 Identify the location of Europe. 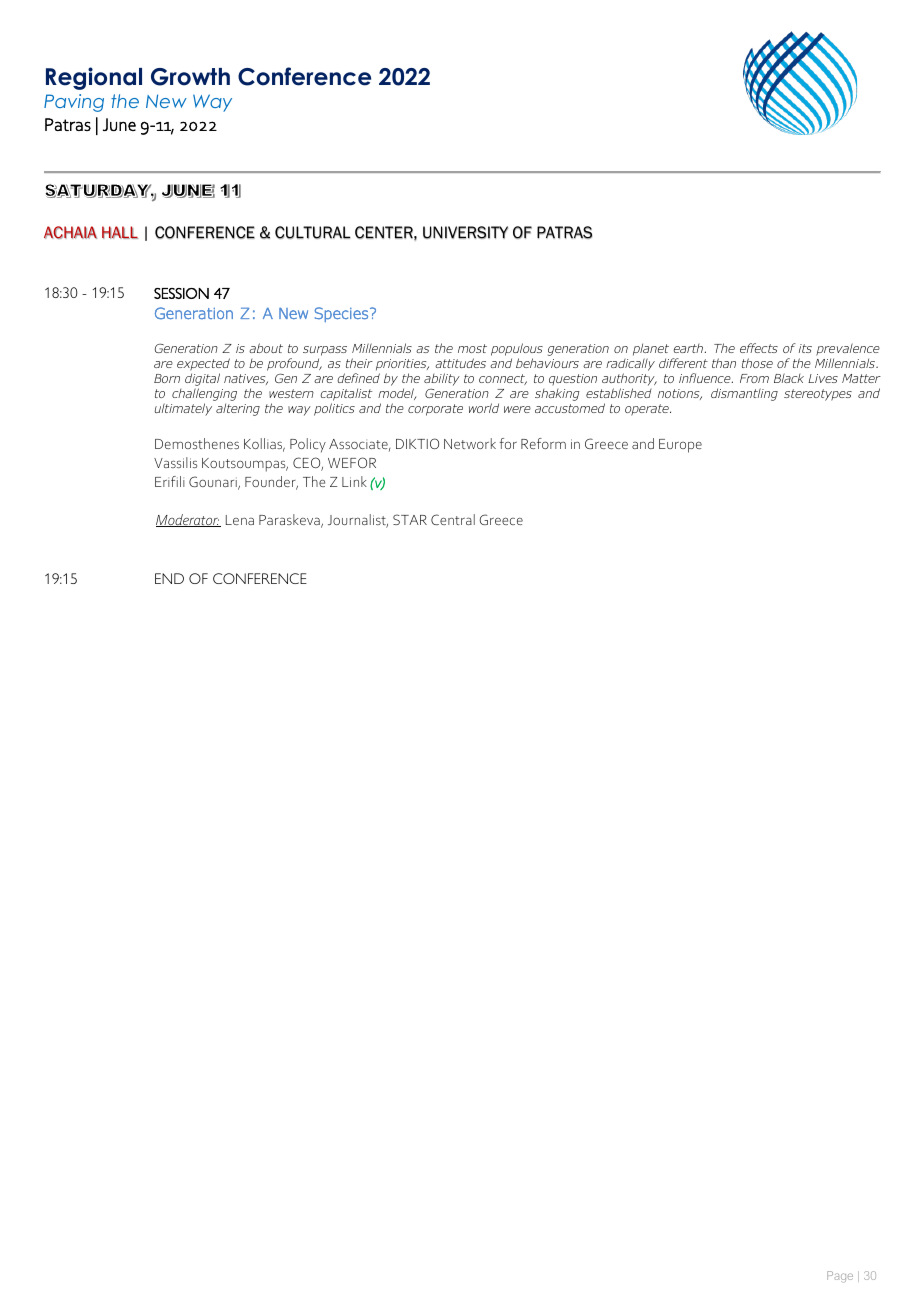
(680, 446).
